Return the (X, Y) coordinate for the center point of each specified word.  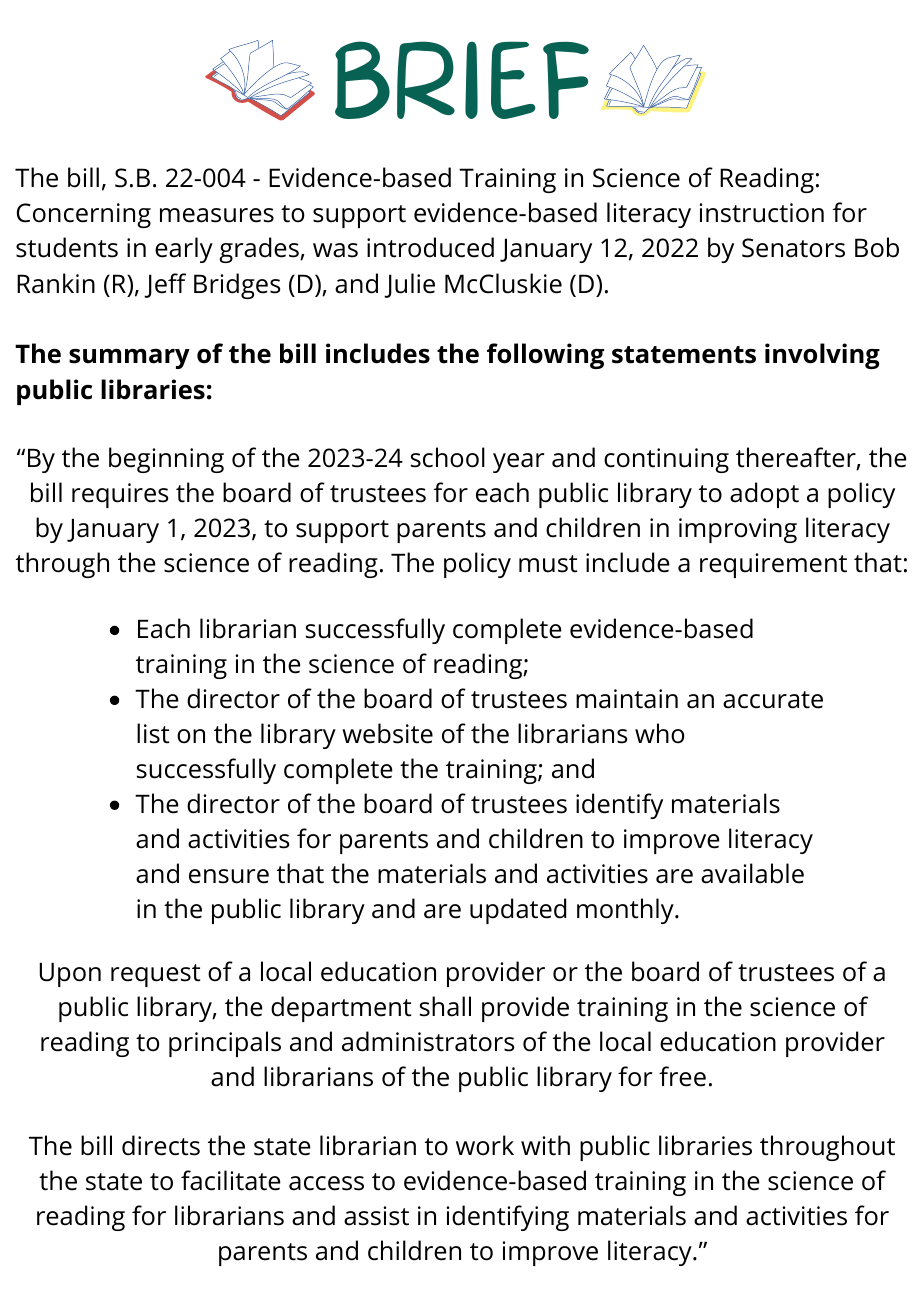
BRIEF (462, 80)
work (485, 1145)
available (752, 873)
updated (518, 911)
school (448, 457)
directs (161, 1145)
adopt (764, 495)
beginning (166, 460)
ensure (229, 876)
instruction (762, 213)
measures (217, 215)
